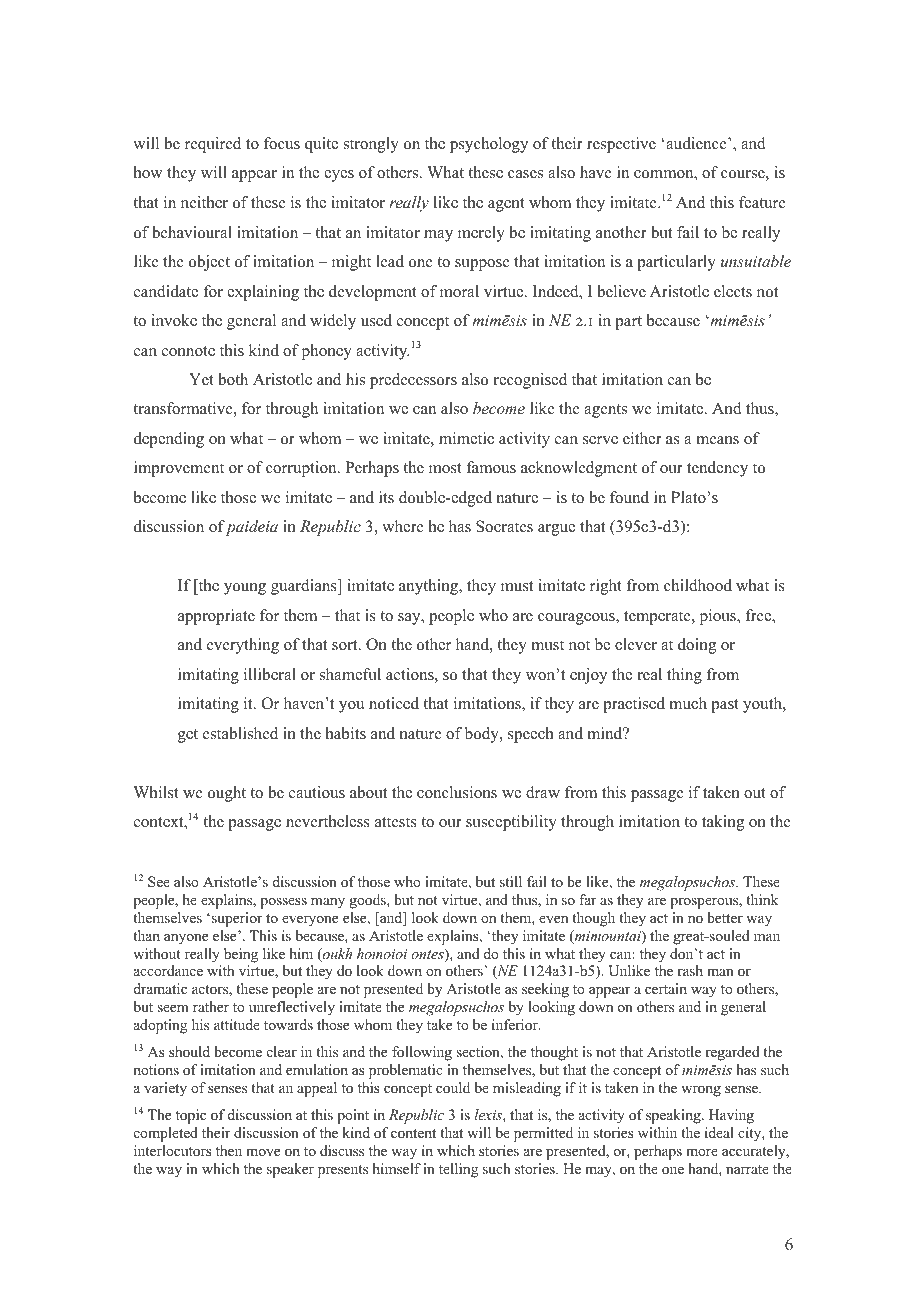 This screenshot has width=924, height=1308. What do you see at coordinates (489, 145) in the screenshot?
I see `psychology` at bounding box center [489, 145].
